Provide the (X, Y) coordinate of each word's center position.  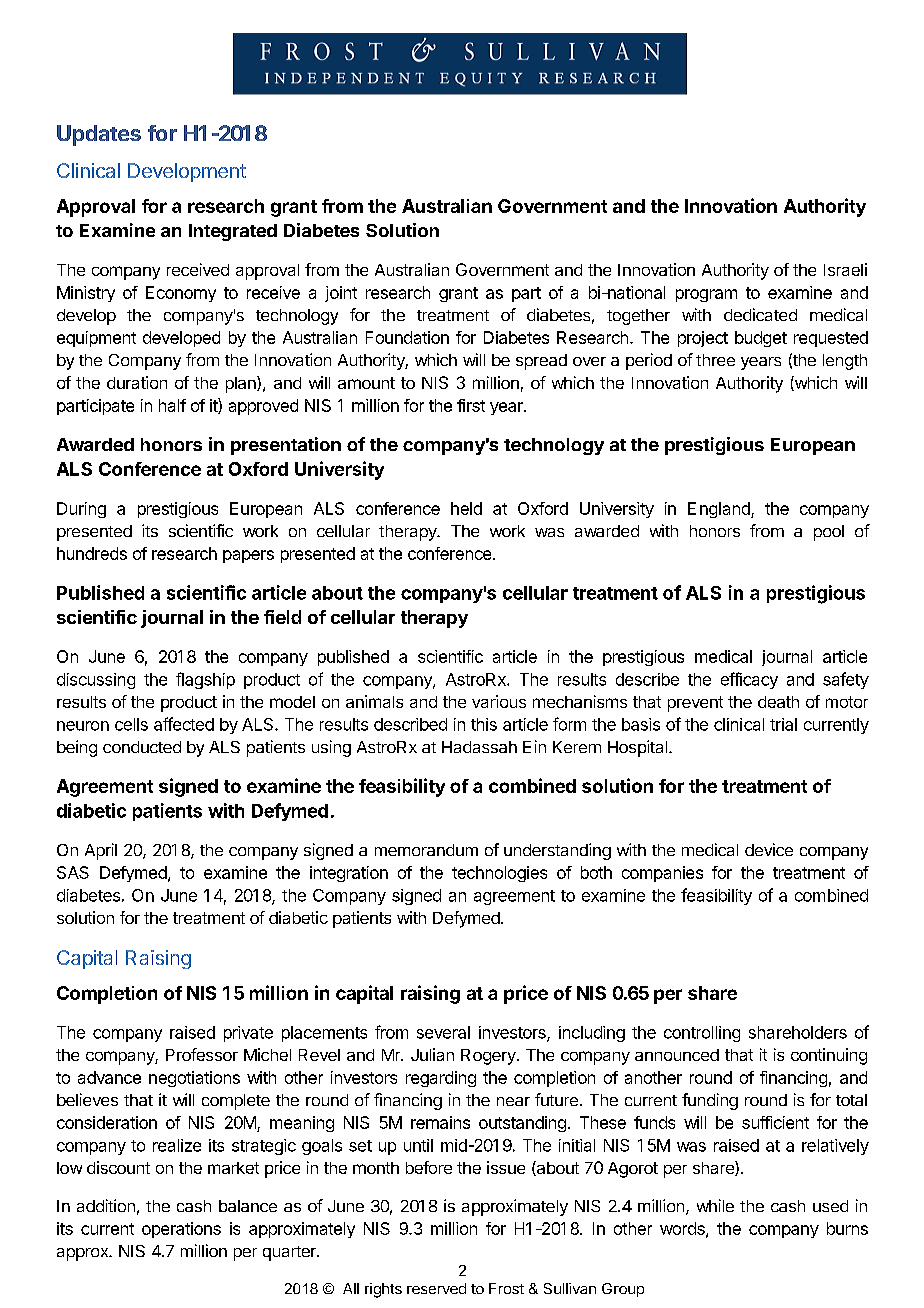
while (715, 1205)
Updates (99, 135)
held (466, 508)
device (769, 849)
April (101, 851)
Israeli (845, 269)
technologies (499, 874)
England (720, 510)
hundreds (92, 553)
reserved (436, 1288)
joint (341, 294)
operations (181, 1230)
